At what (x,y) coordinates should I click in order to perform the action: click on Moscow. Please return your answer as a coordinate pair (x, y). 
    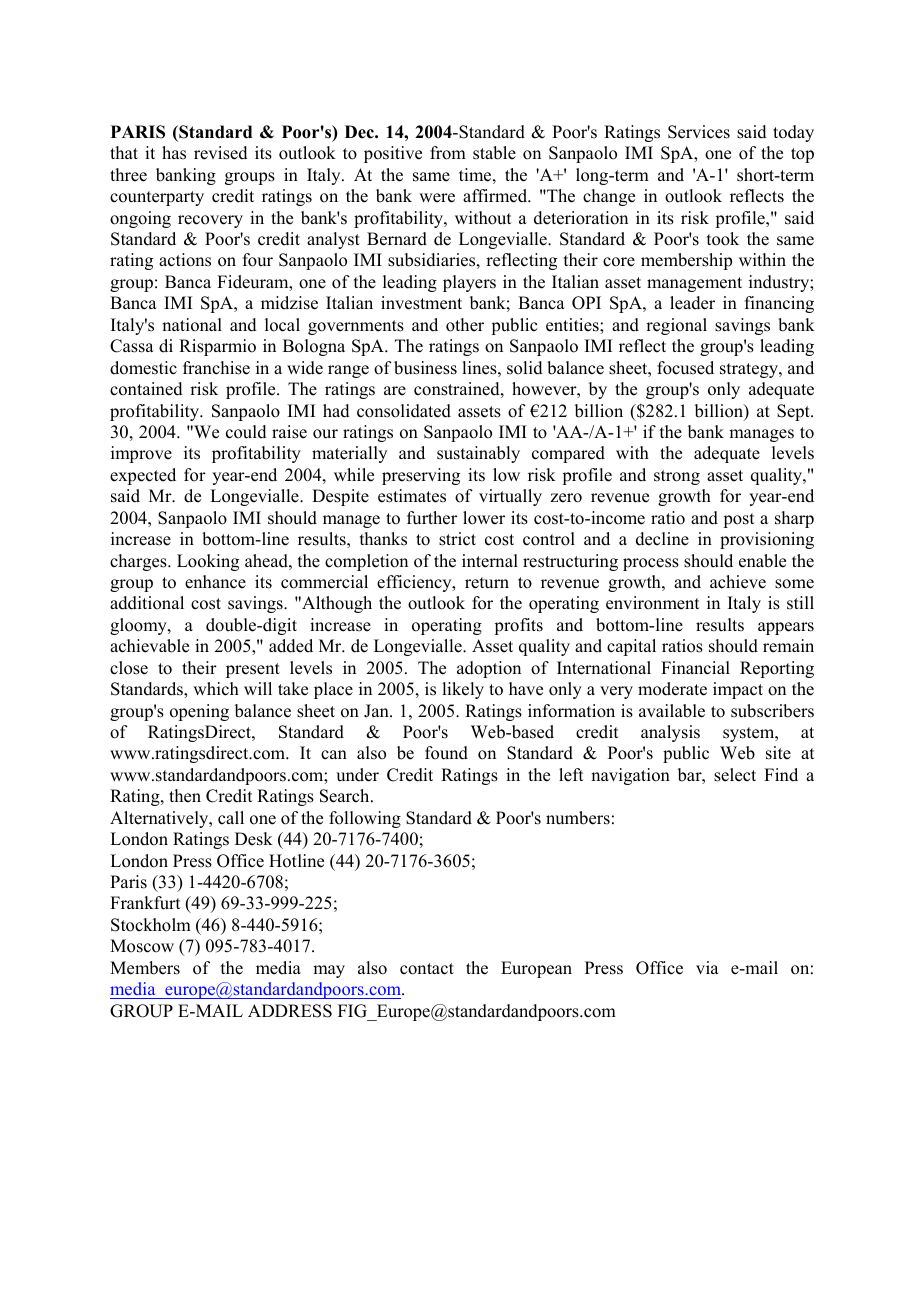
    Looking at the image, I should click on (142, 946).
